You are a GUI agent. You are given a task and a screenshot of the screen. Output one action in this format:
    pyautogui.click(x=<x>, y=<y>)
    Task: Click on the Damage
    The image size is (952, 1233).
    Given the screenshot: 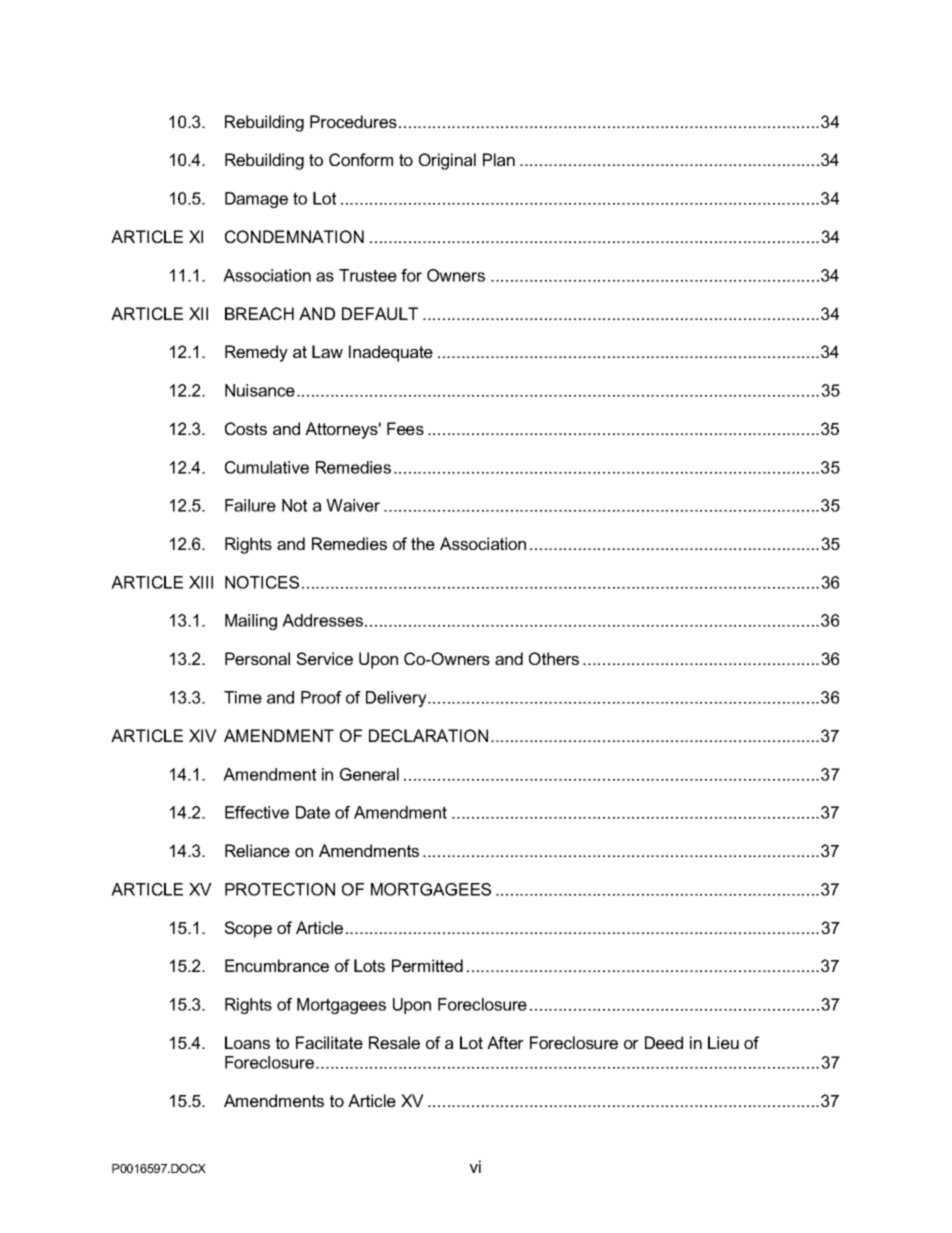 What is the action you would take?
    pyautogui.click(x=256, y=200)
